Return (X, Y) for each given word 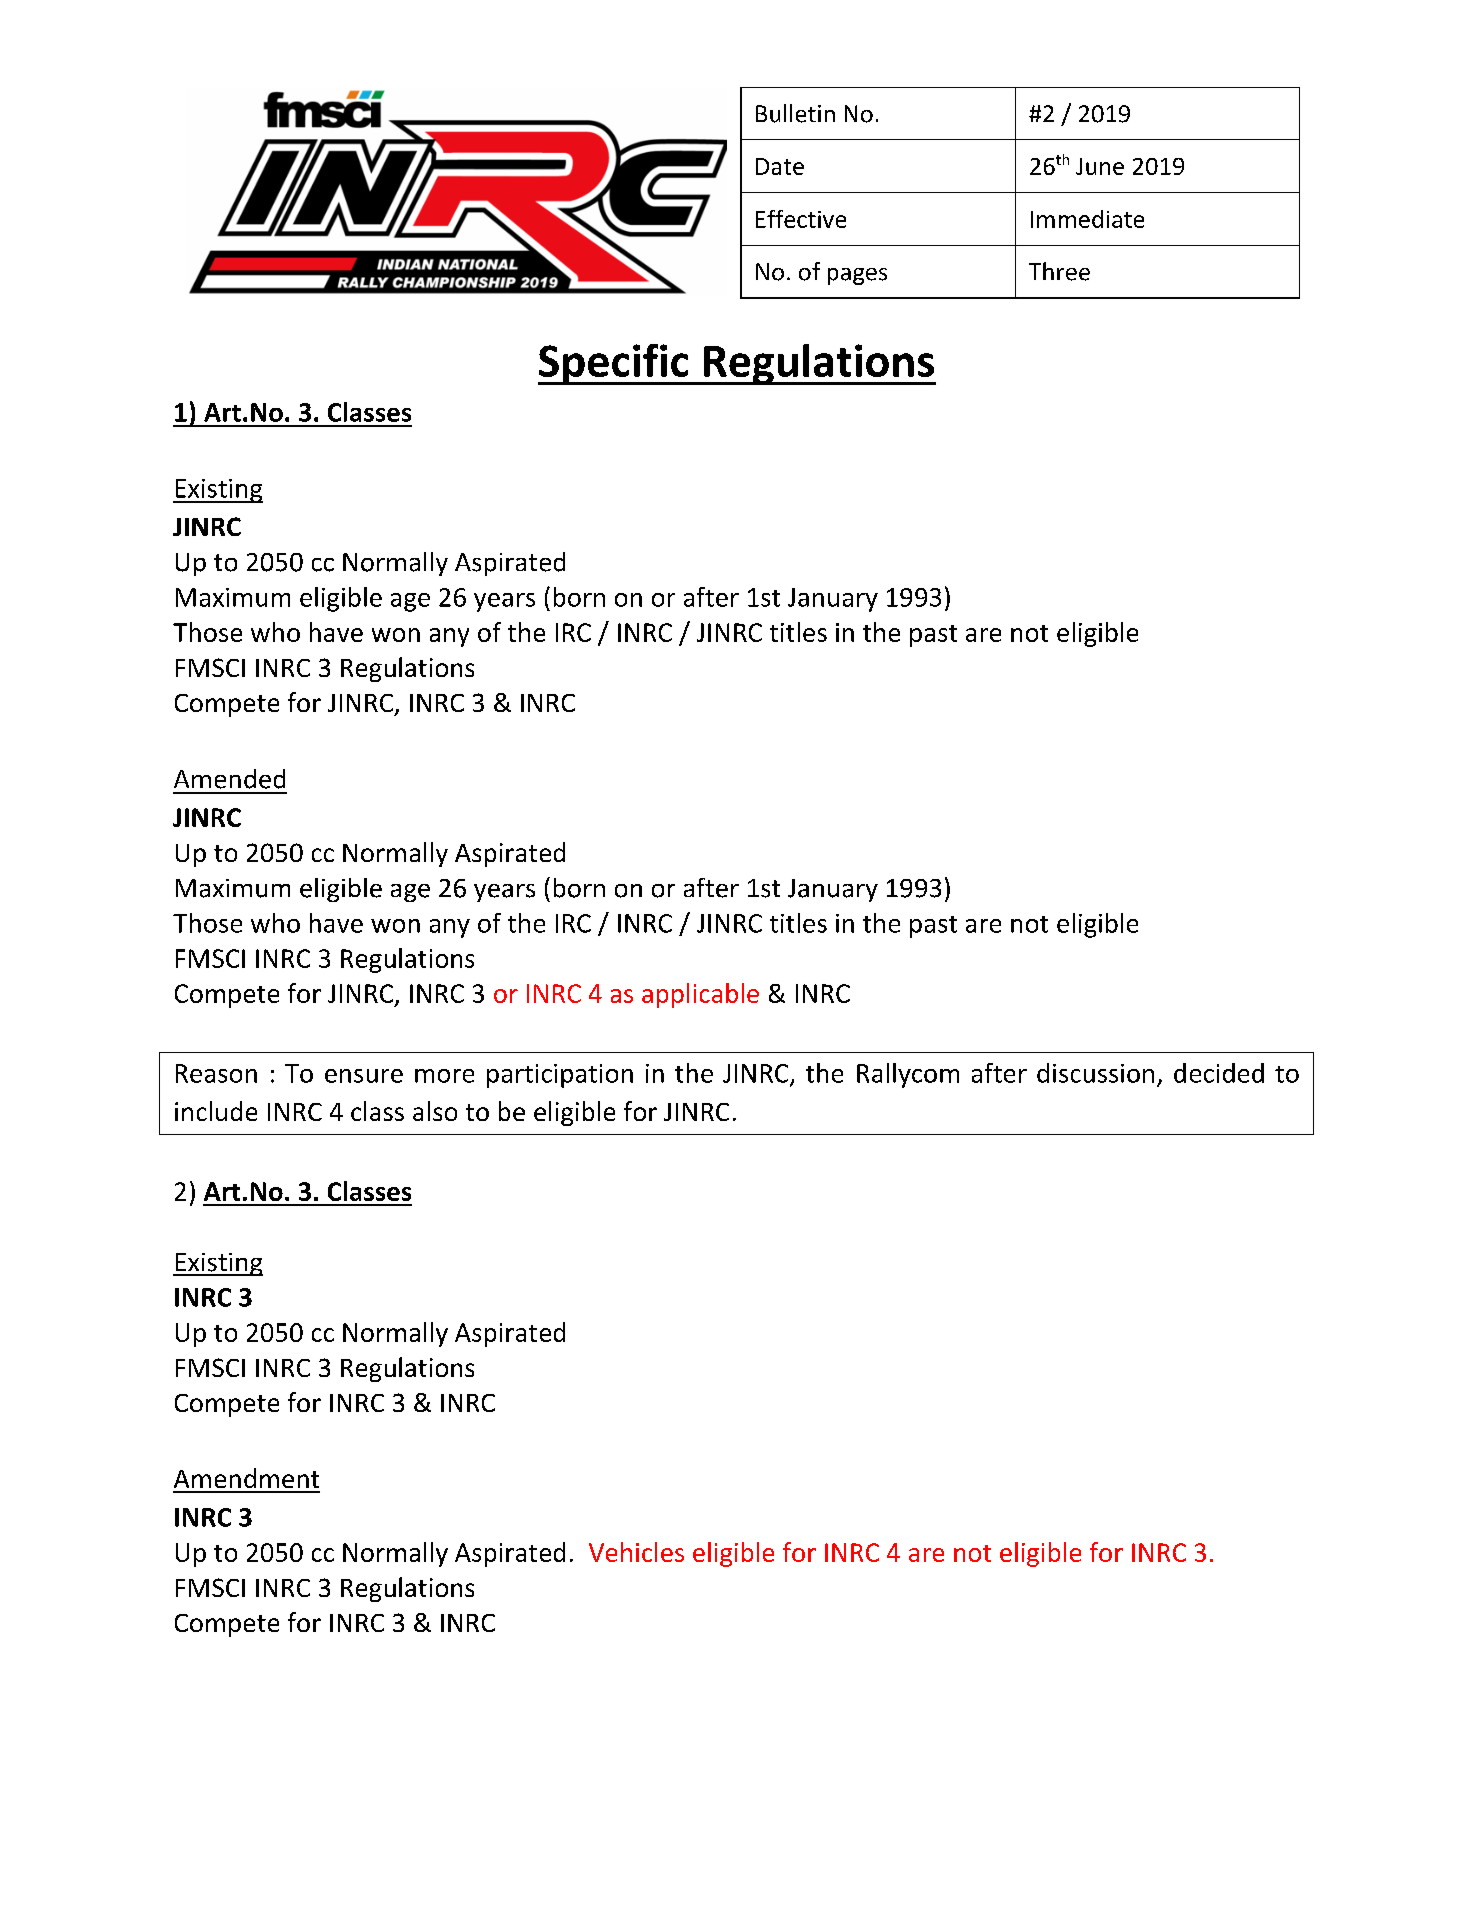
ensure (364, 1076)
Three (1059, 271)
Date (780, 166)
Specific (614, 364)
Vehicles (636, 1552)
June (1100, 166)
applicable (700, 995)
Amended (229, 779)
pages (857, 276)
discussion (1095, 1073)
